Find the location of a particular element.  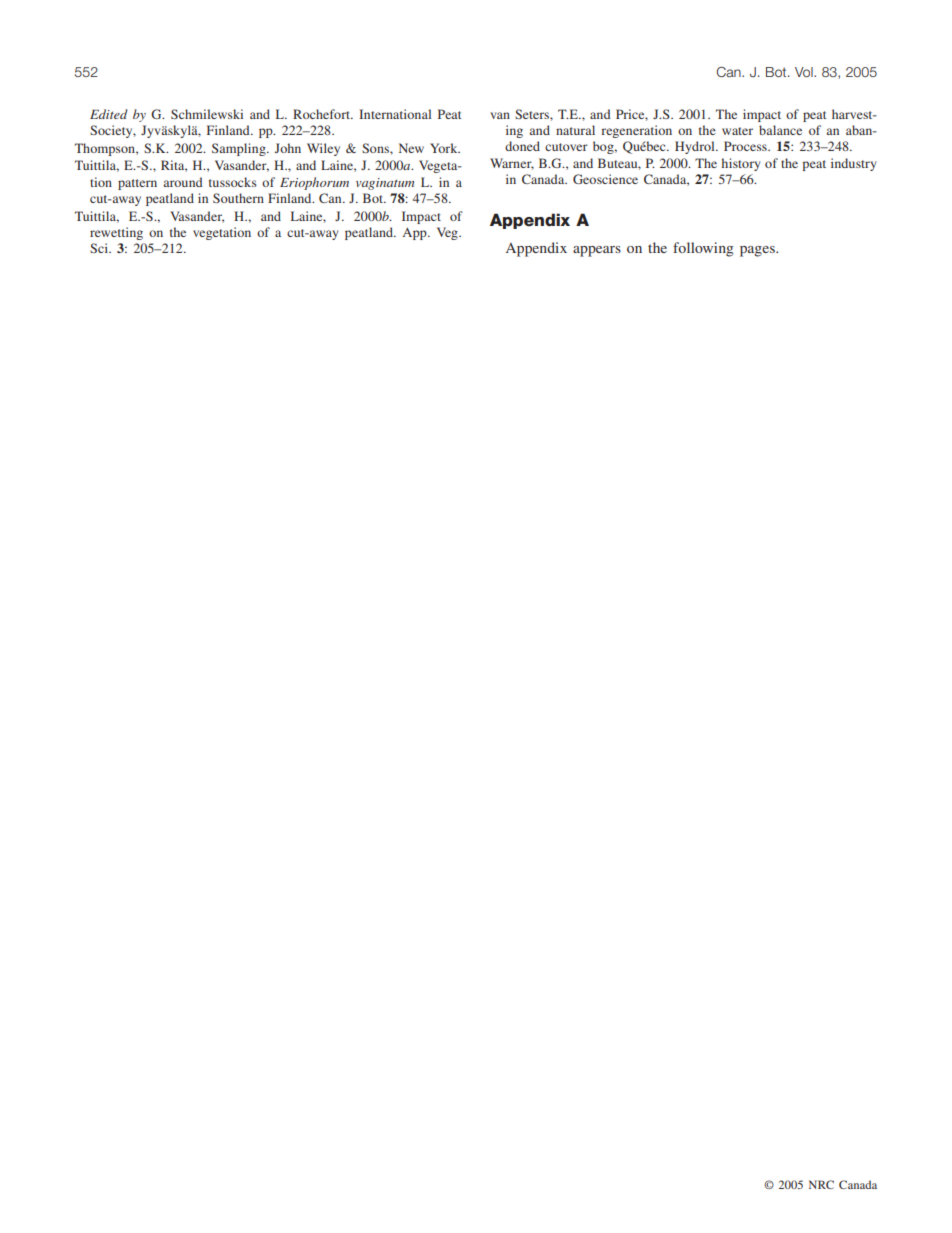

industry is located at coordinates (853, 164).
